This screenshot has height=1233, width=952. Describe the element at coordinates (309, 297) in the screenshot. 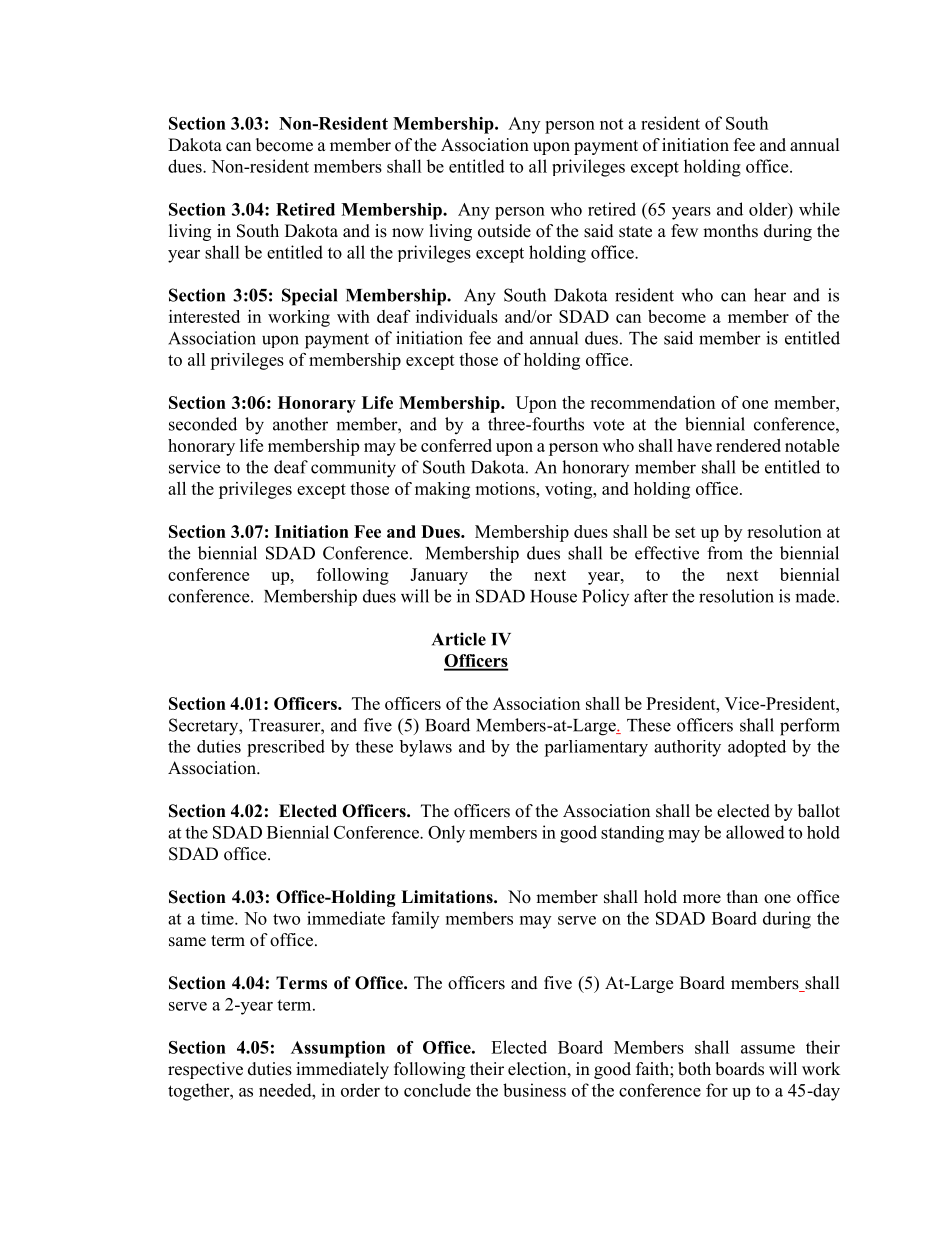

I see `Special` at that location.
